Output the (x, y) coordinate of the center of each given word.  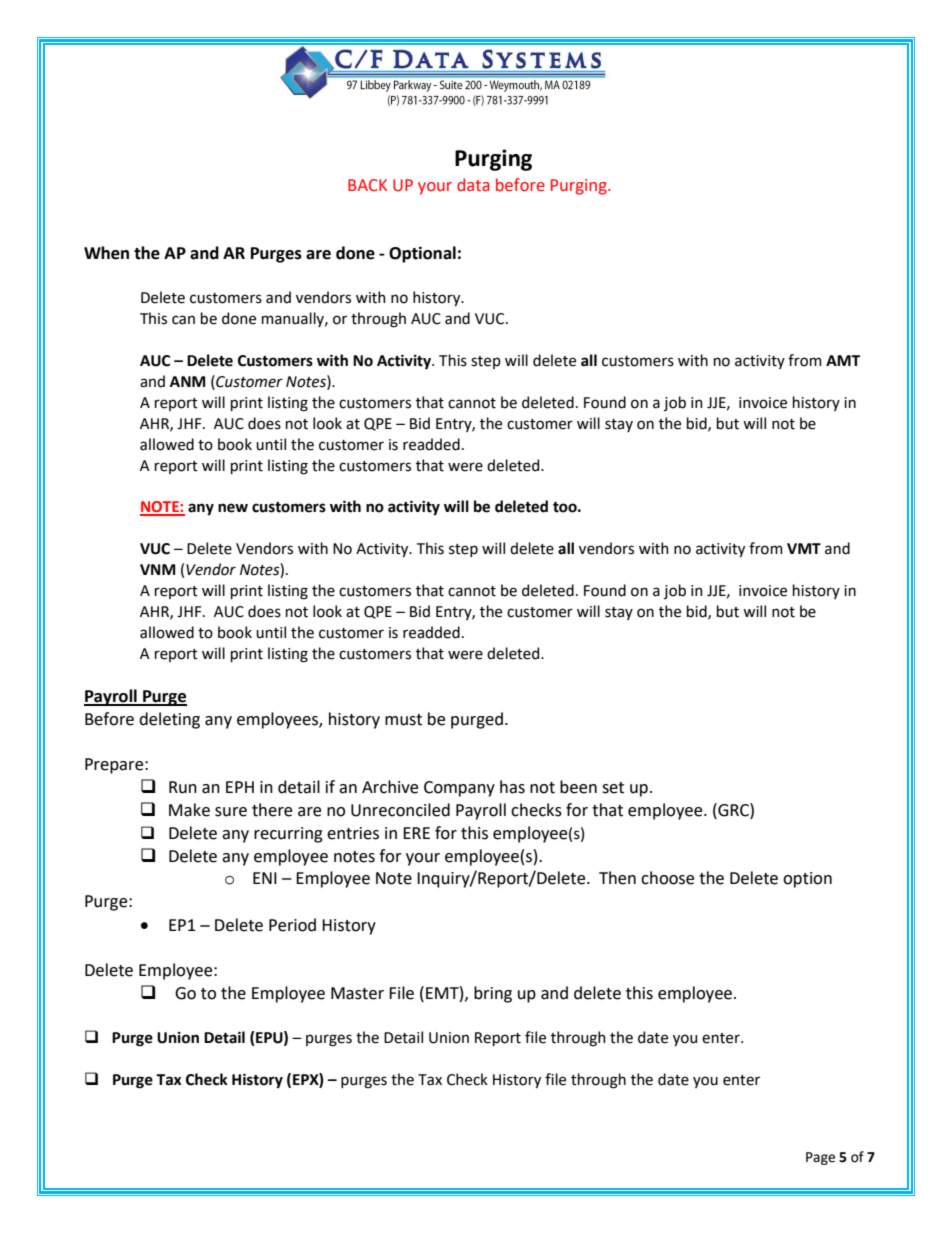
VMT (804, 548)
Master (357, 993)
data (473, 185)
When (106, 253)
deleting (169, 720)
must (403, 720)
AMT (843, 360)
